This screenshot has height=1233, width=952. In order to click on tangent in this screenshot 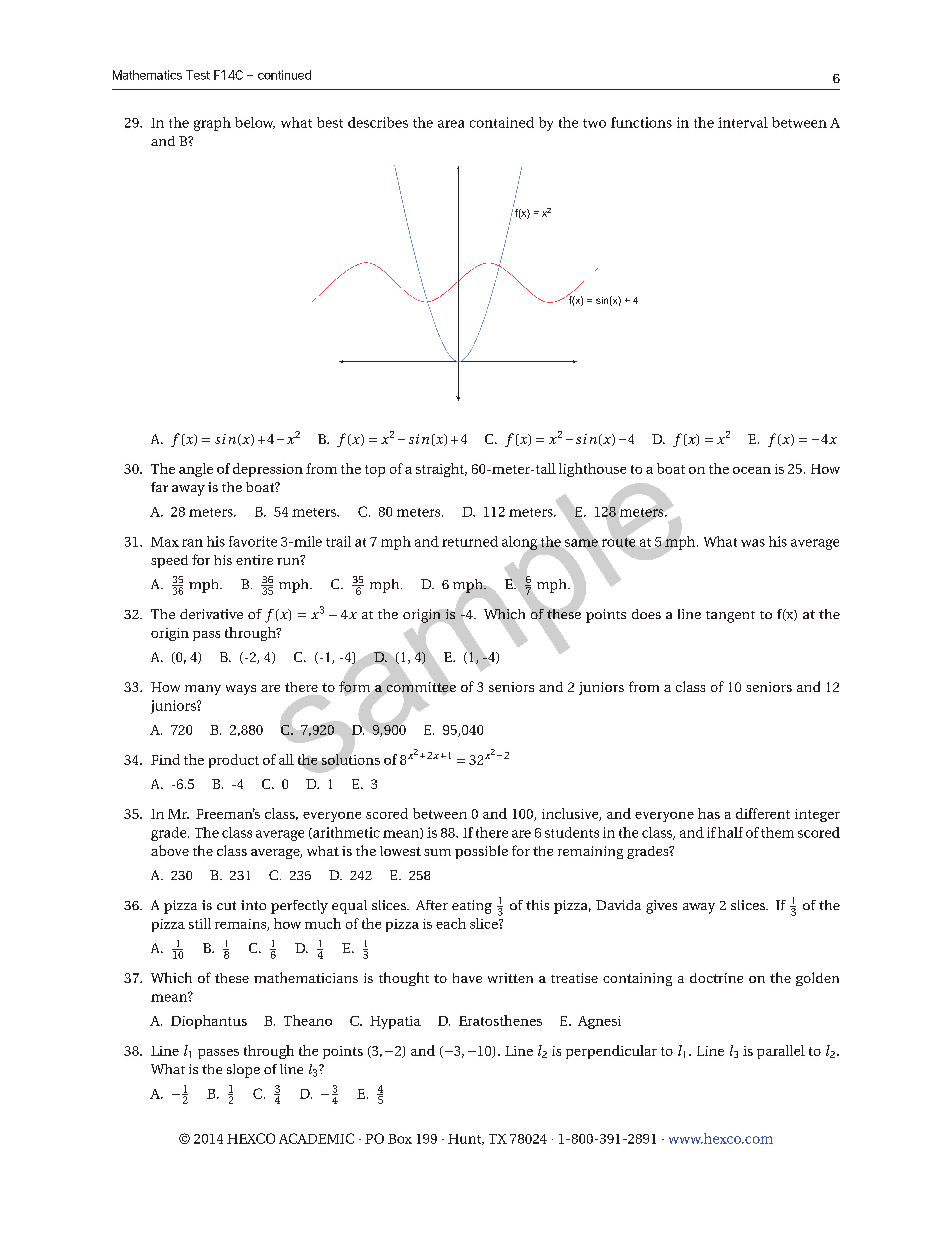, I will do `click(730, 617)`.
